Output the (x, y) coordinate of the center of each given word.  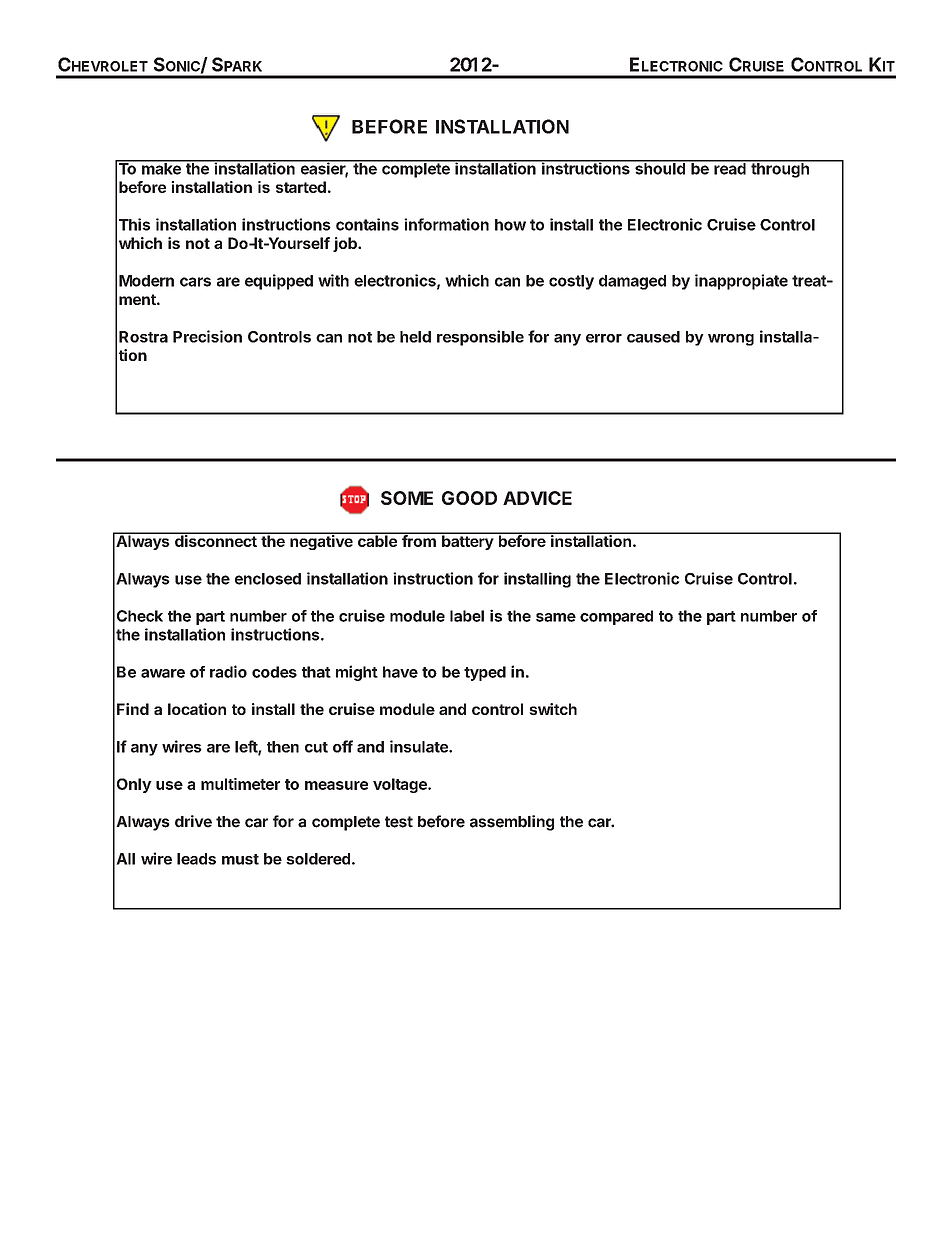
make (161, 168)
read (730, 168)
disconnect (216, 540)
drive (193, 821)
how (510, 225)
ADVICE (537, 498)
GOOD (469, 498)
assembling (512, 823)
